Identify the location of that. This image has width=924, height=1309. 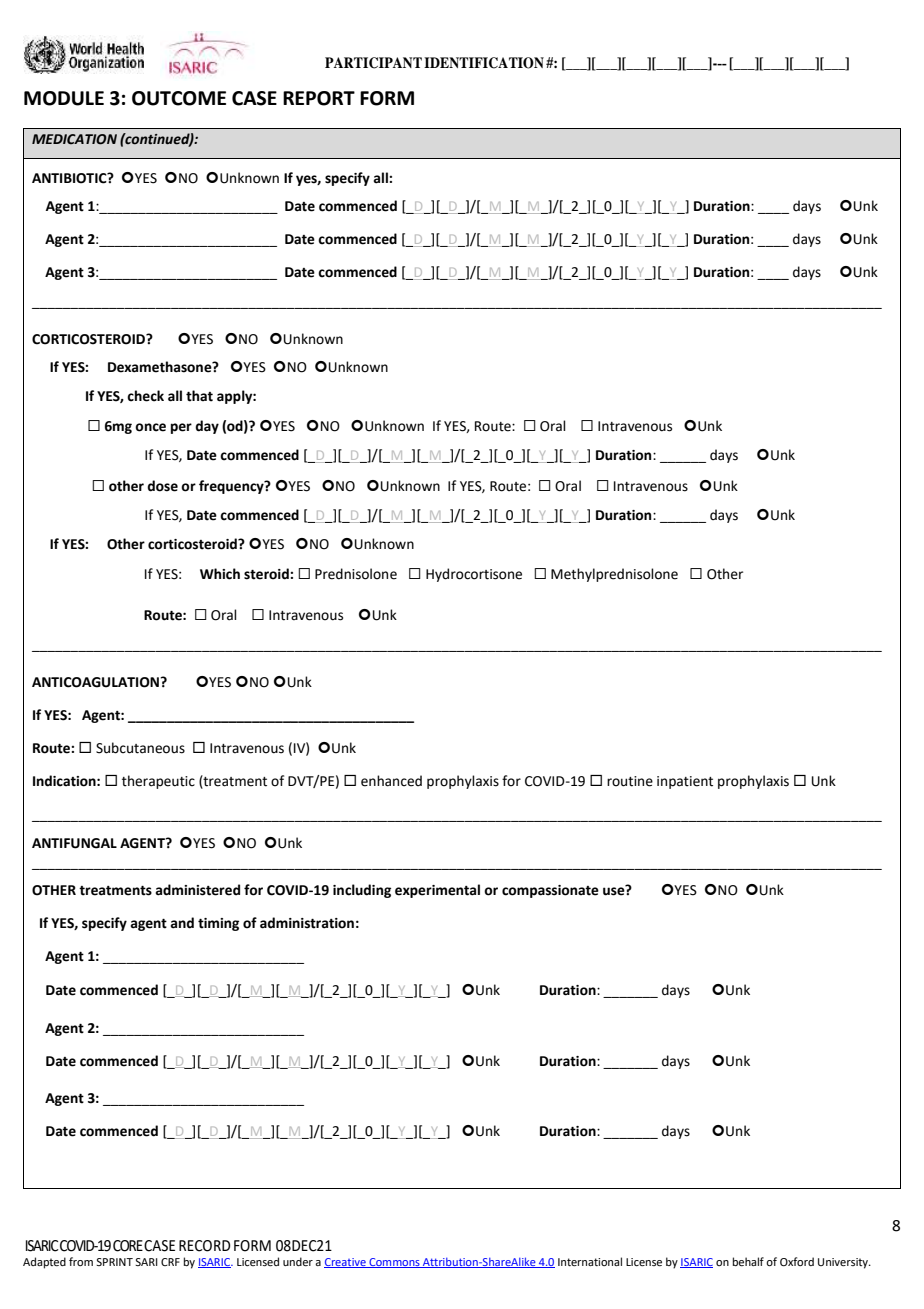
(199, 396).
